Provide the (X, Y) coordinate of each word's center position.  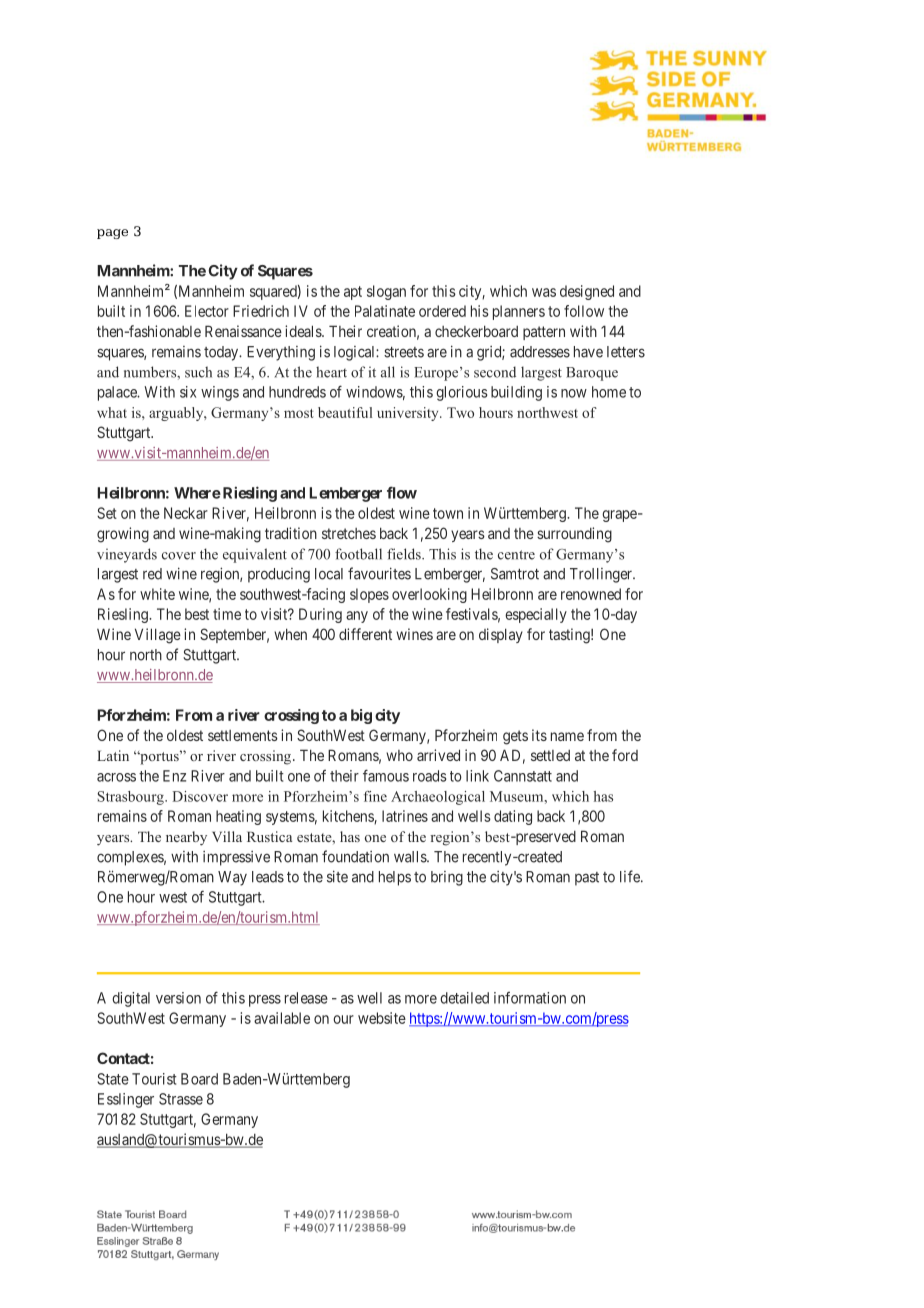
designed (587, 292)
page (112, 234)
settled (550, 755)
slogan (386, 292)
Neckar (186, 513)
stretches (349, 533)
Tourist (154, 1079)
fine (375, 796)
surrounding (574, 535)
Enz (174, 776)
